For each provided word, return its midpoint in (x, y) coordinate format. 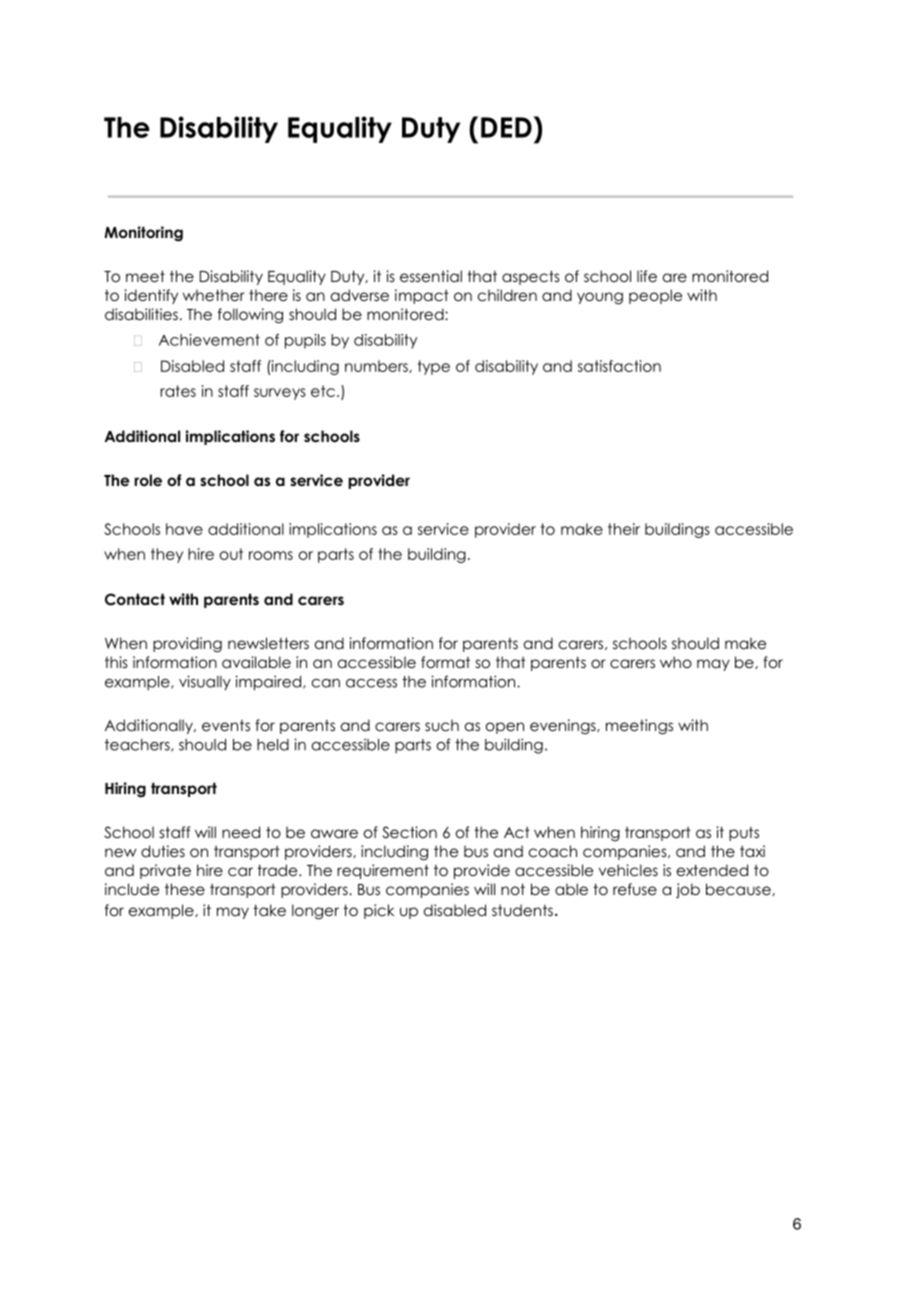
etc (323, 391)
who (676, 662)
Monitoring (143, 234)
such (442, 725)
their (624, 529)
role (148, 480)
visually (205, 682)
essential (431, 276)
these (185, 889)
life (647, 276)
